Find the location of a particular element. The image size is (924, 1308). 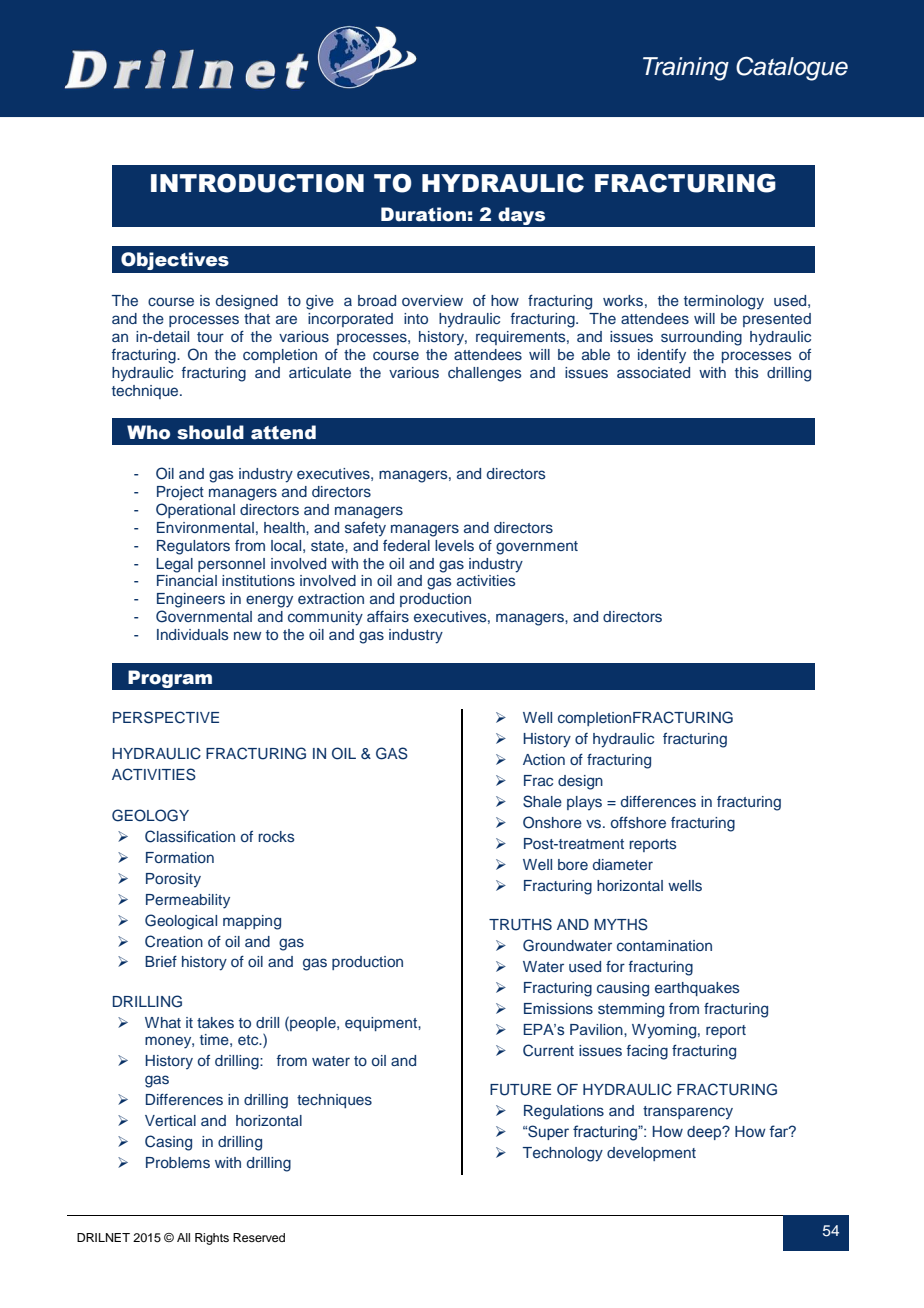

Technology is located at coordinates (563, 1154).
